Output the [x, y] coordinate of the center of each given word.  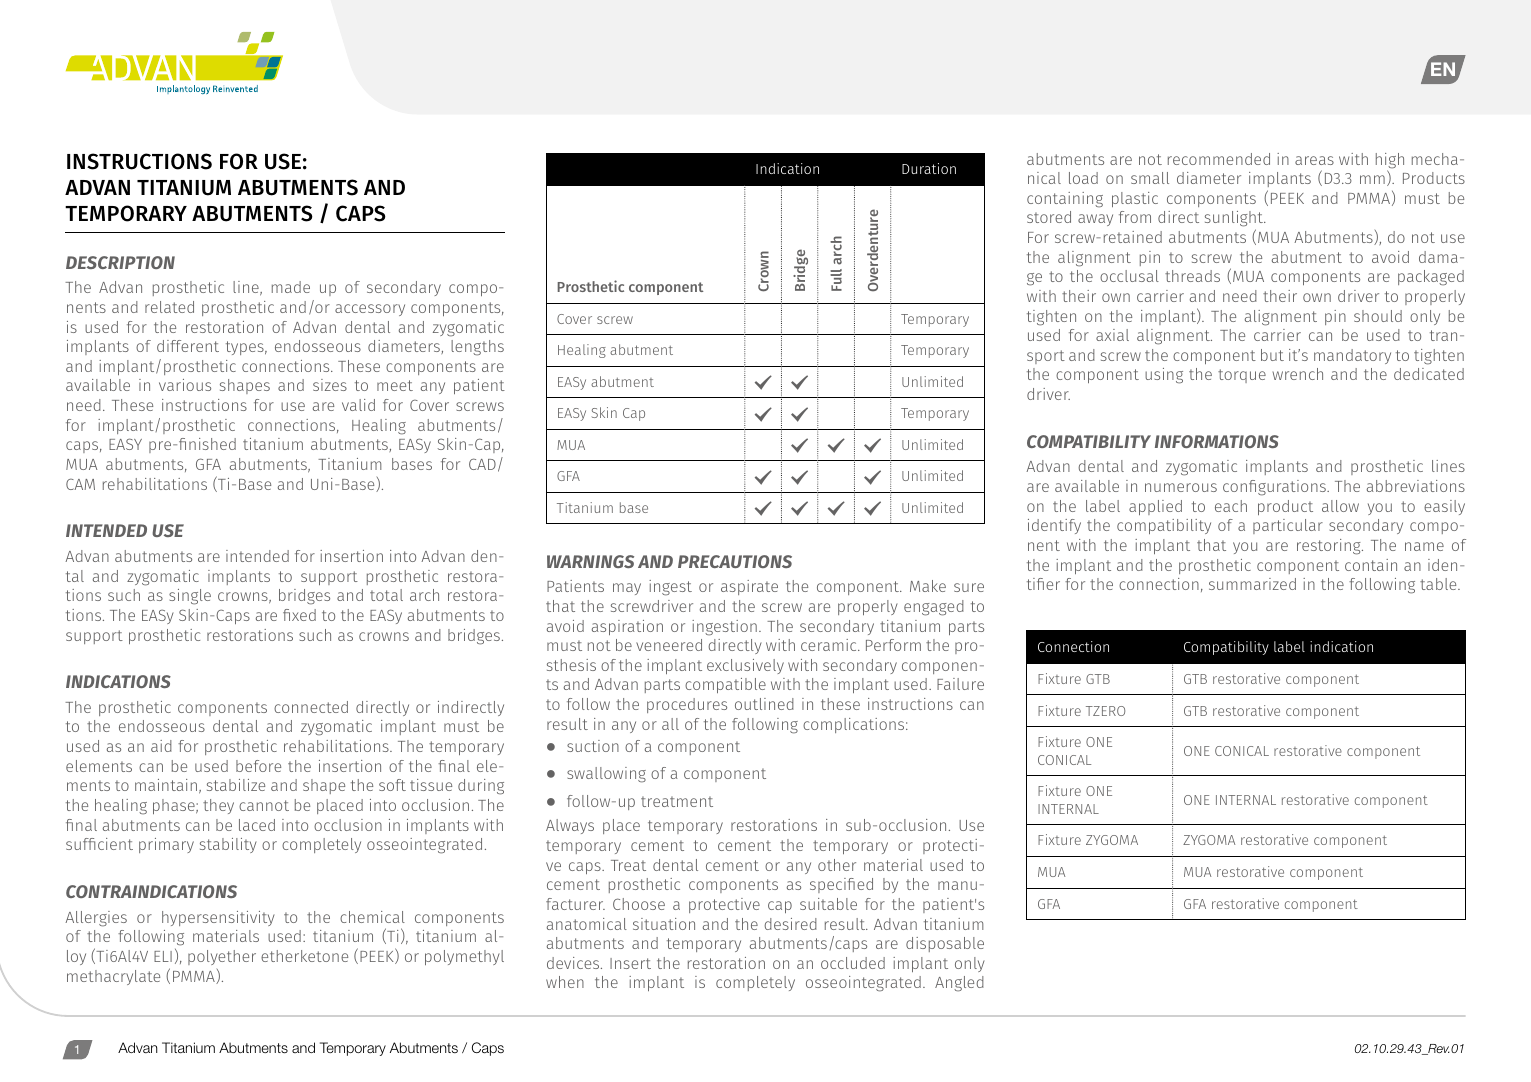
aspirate [749, 587]
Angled [959, 984]
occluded [853, 963]
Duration [929, 168]
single [190, 597]
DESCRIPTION [120, 262]
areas [1314, 160]
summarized [1252, 584]
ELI [163, 956]
